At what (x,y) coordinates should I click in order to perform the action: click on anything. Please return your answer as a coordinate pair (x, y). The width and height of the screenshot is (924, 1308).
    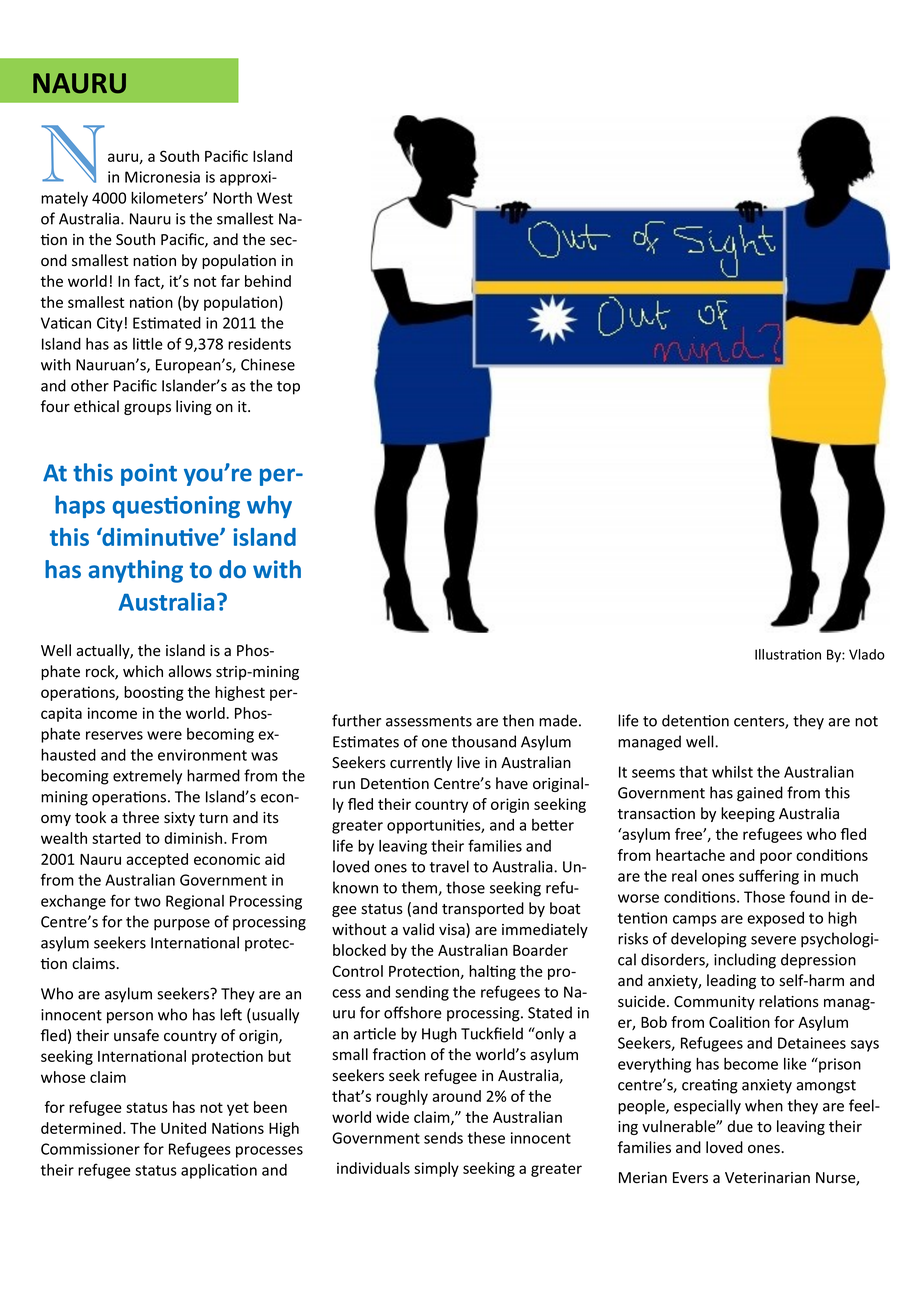
    Looking at the image, I should click on (135, 571).
